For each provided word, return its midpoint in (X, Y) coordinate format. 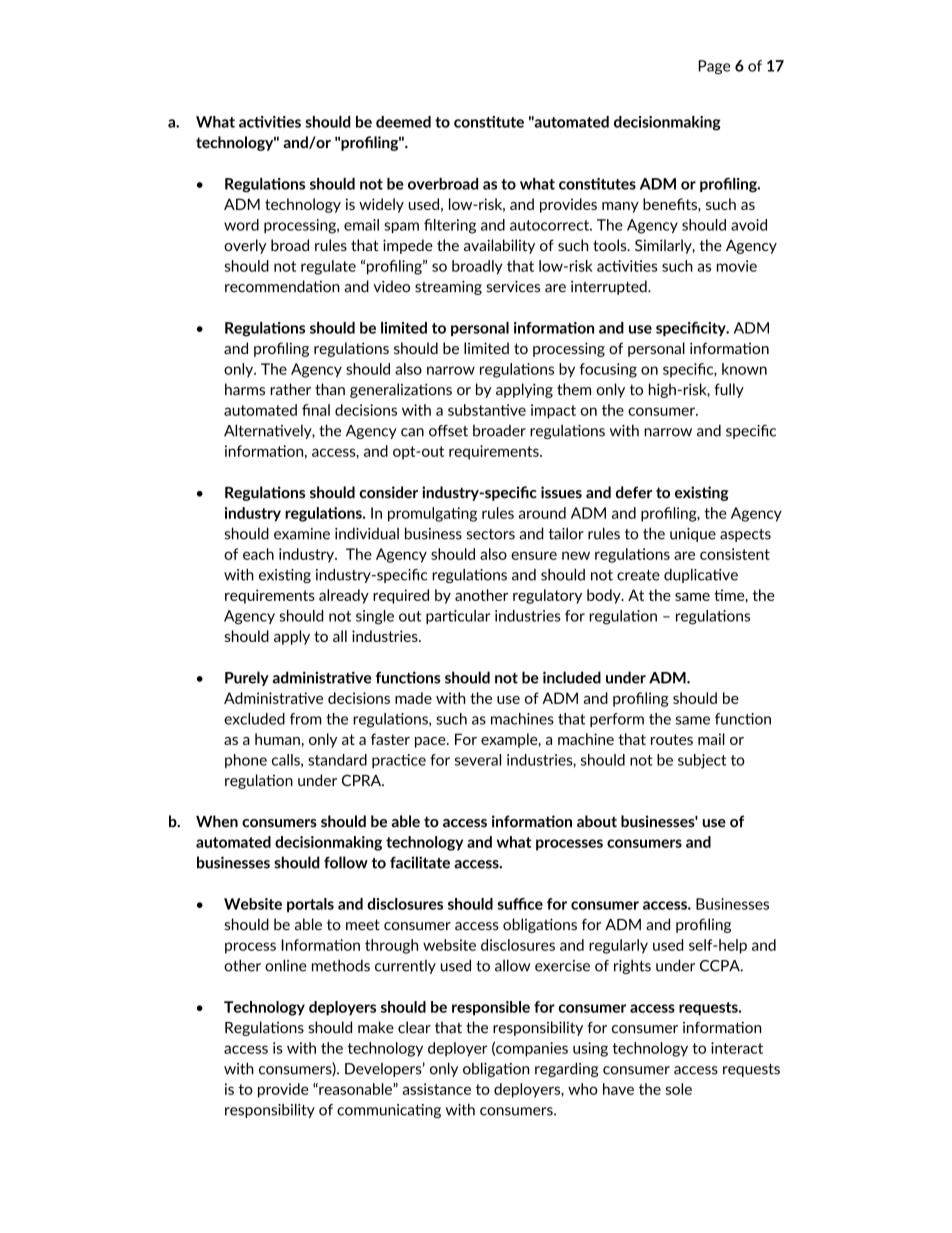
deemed (403, 122)
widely (381, 205)
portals (310, 905)
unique (693, 535)
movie (737, 266)
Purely (247, 678)
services (513, 286)
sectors (491, 534)
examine (302, 534)
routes (672, 739)
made (413, 698)
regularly (618, 946)
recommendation (282, 286)
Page (714, 67)
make (376, 1027)
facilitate (420, 862)
